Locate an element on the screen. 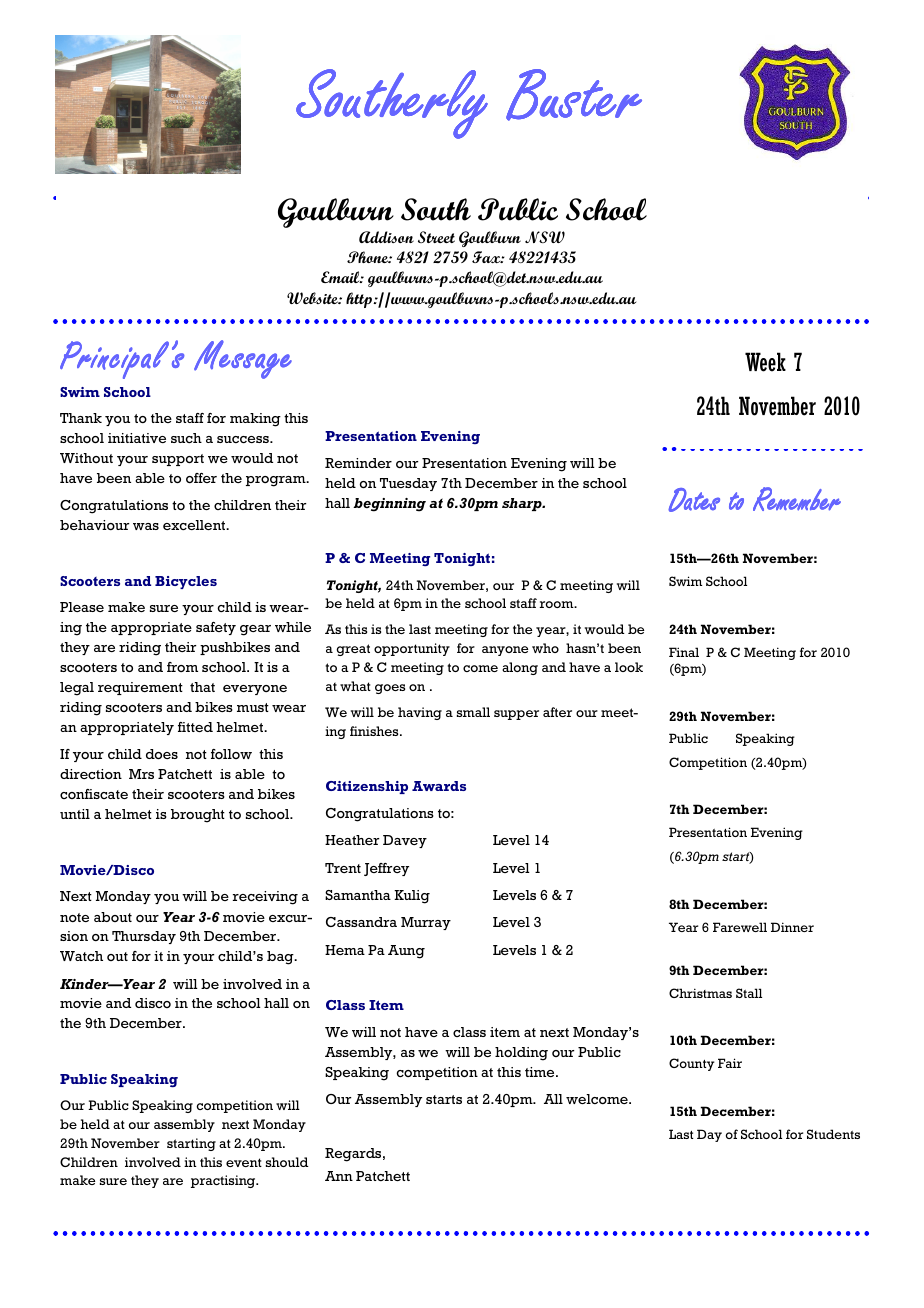 This screenshot has height=1308, width=924. look is located at coordinates (629, 667).
